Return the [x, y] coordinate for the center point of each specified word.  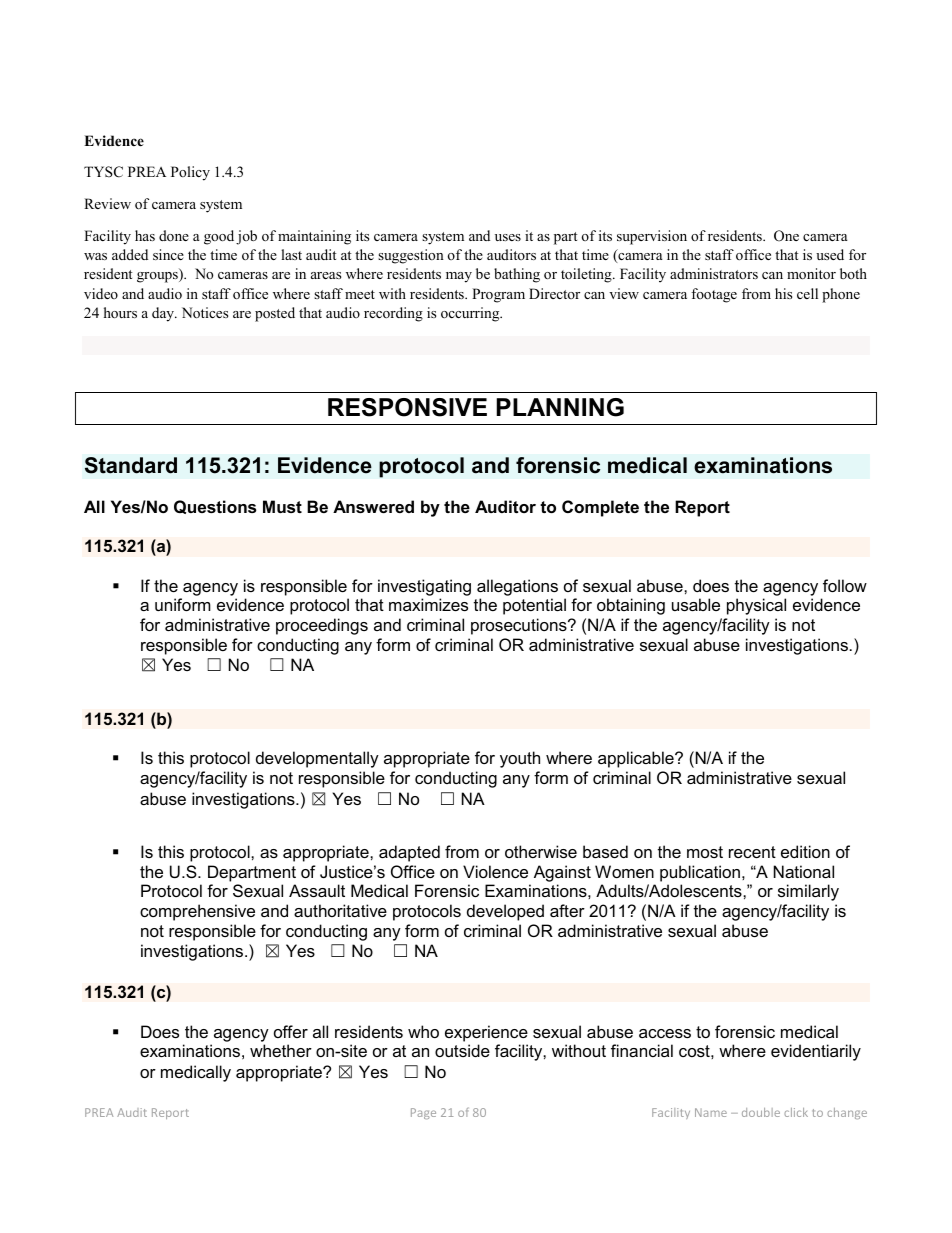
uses [508, 237]
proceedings [322, 626]
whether [281, 1050]
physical [756, 606]
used [830, 254]
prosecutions [520, 626]
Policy [190, 173]
